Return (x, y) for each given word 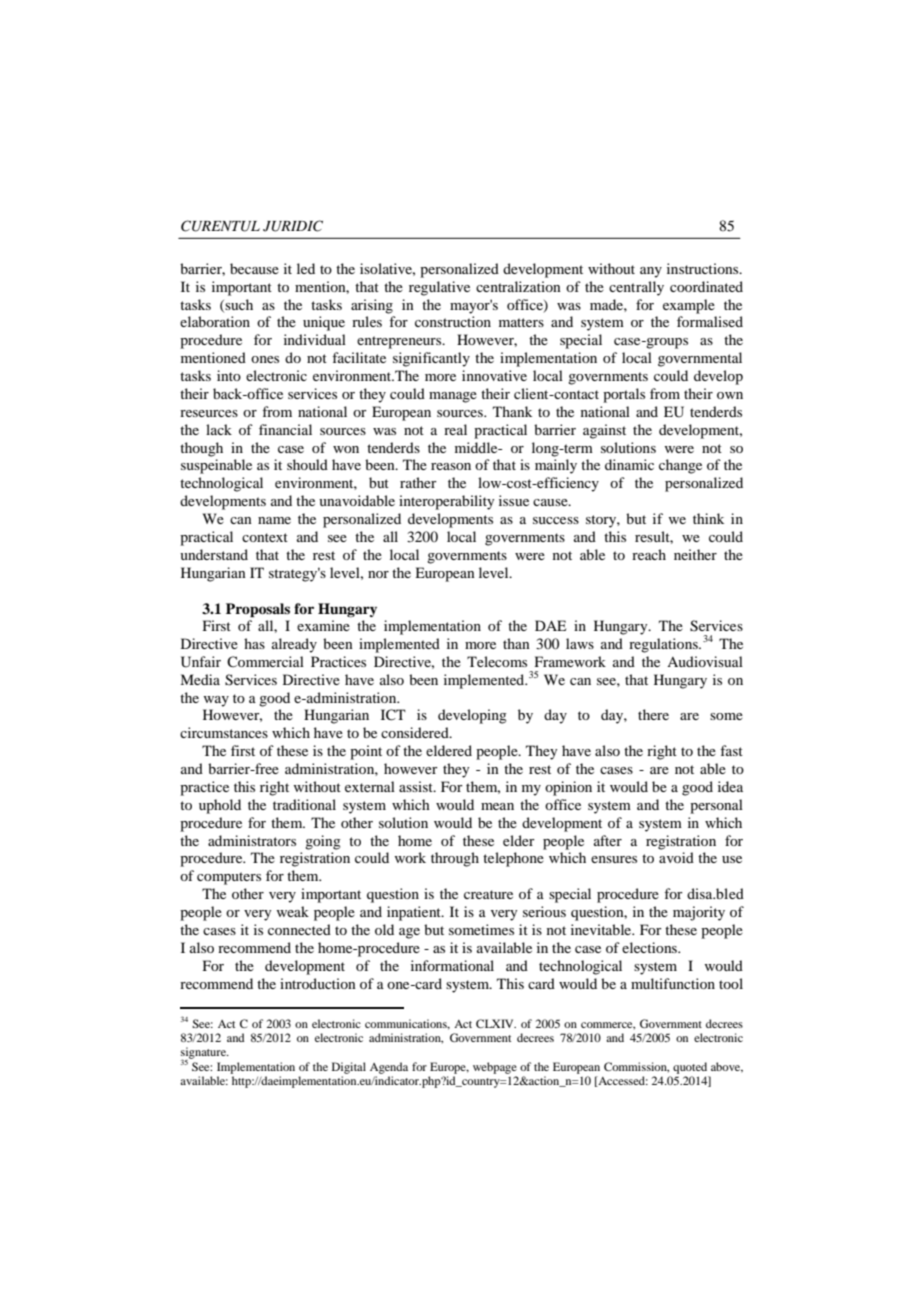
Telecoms (497, 661)
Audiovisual (705, 661)
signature (204, 1054)
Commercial (265, 661)
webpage (495, 1068)
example (689, 306)
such (238, 305)
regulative (439, 288)
